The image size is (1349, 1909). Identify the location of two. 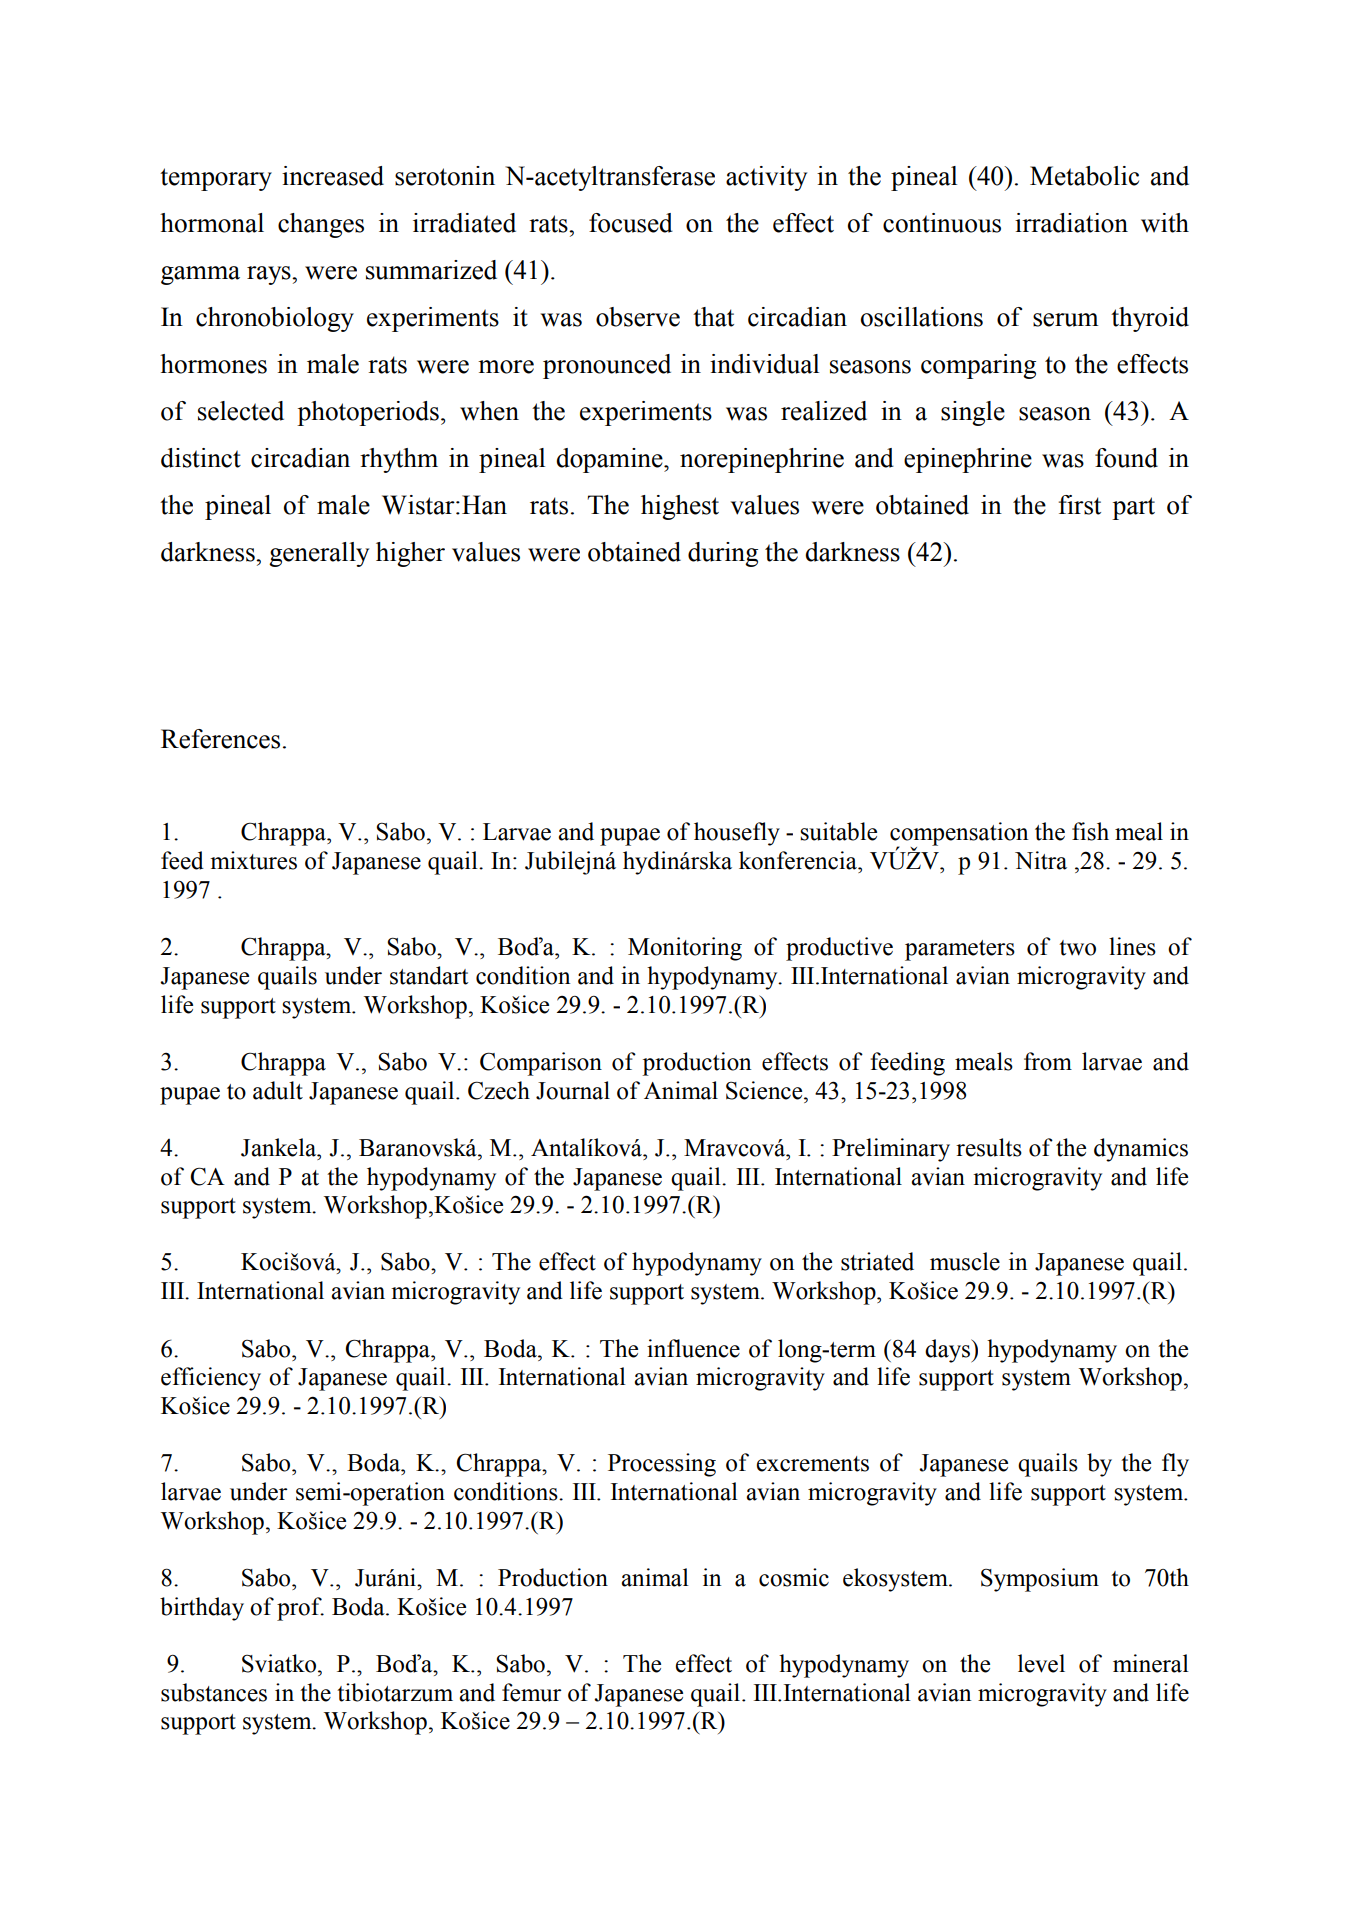
(1077, 948).
